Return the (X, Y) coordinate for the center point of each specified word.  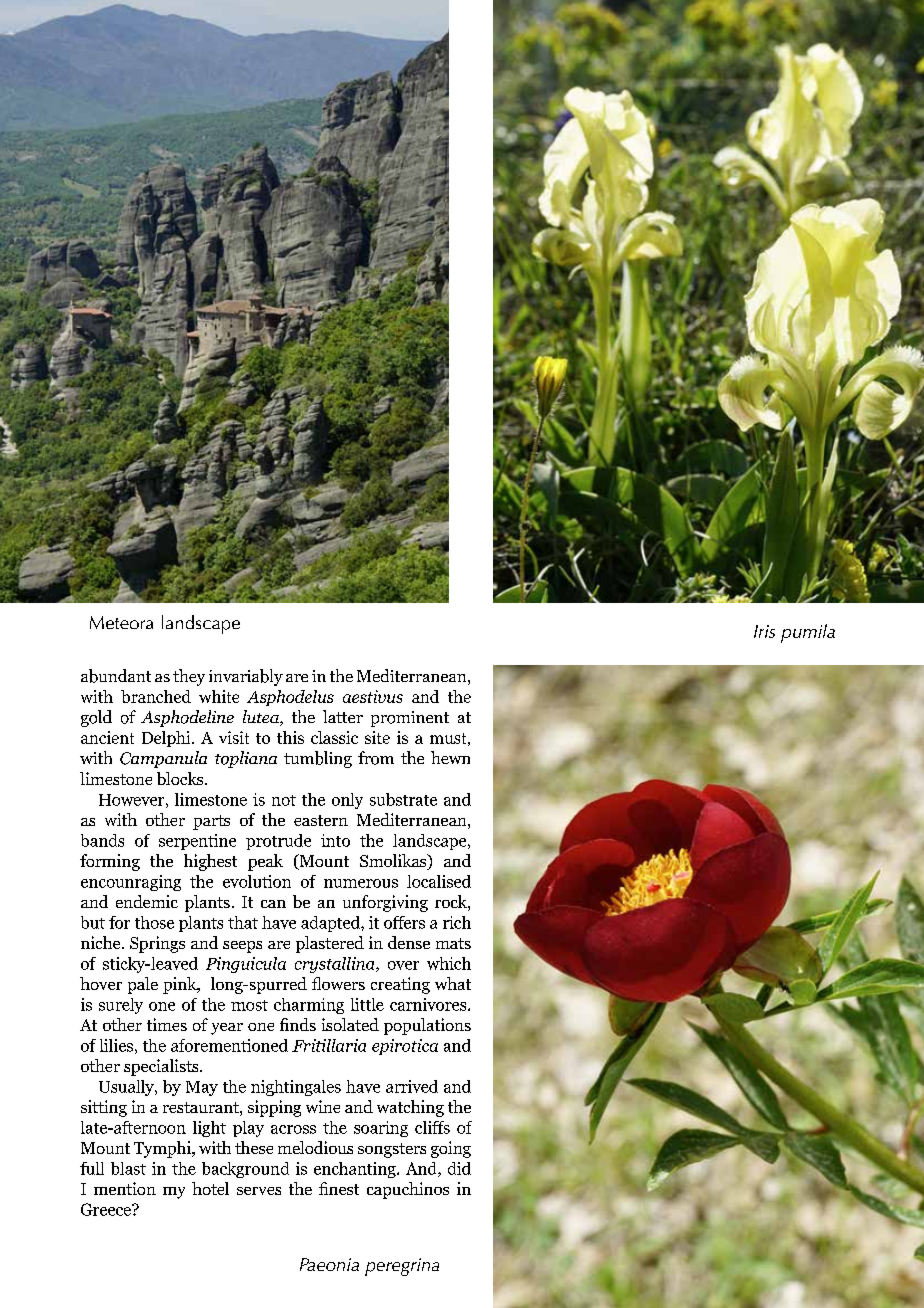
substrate (403, 799)
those (154, 922)
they (189, 677)
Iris (764, 631)
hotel (210, 1188)
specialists (162, 1067)
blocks (181, 778)
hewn (450, 757)
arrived (412, 1086)
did (459, 1168)
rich (457, 922)
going (451, 1149)
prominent (410, 719)
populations (427, 1026)
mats (453, 943)
